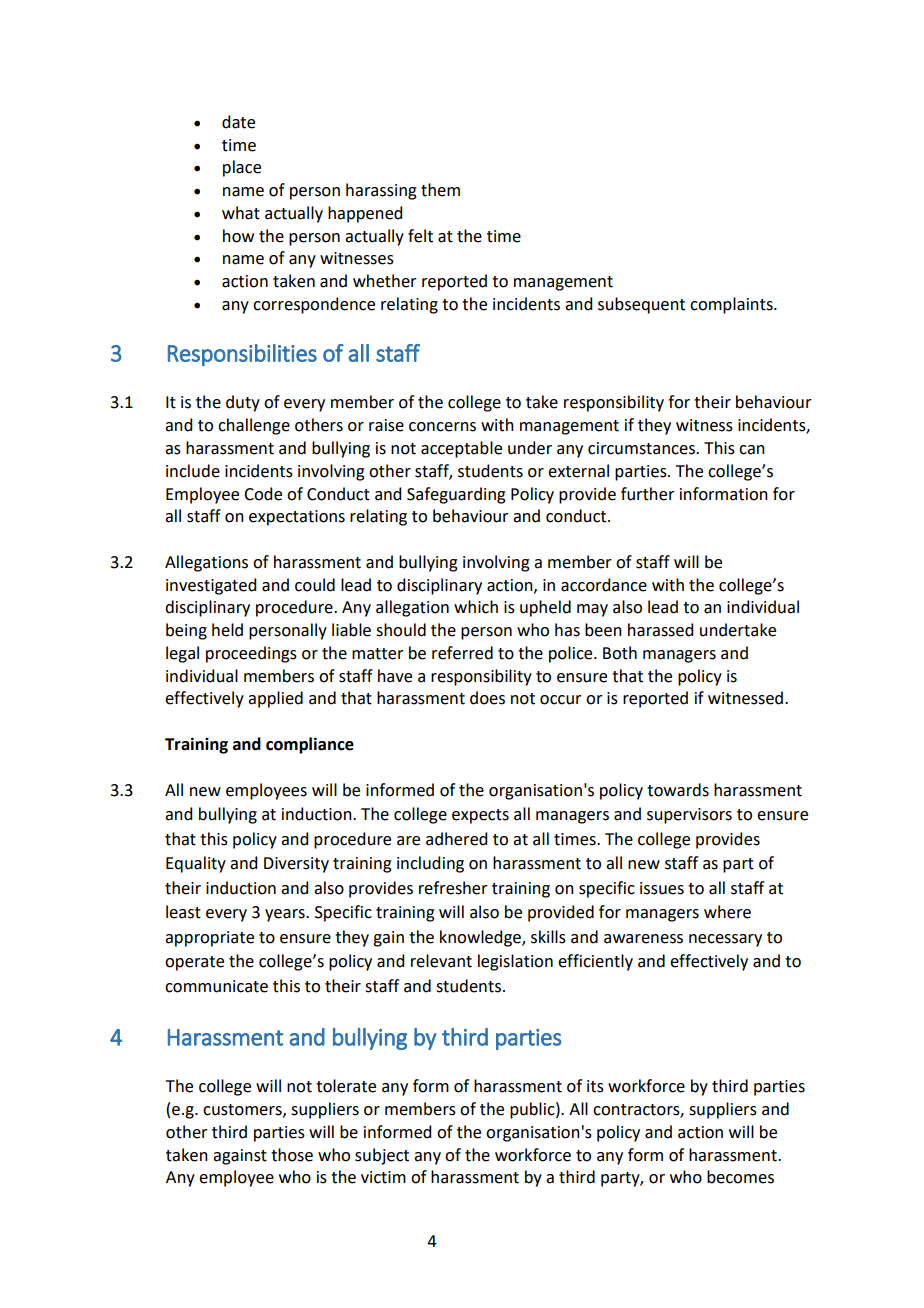 The image size is (924, 1308). I want to click on Diversity, so click(296, 865).
